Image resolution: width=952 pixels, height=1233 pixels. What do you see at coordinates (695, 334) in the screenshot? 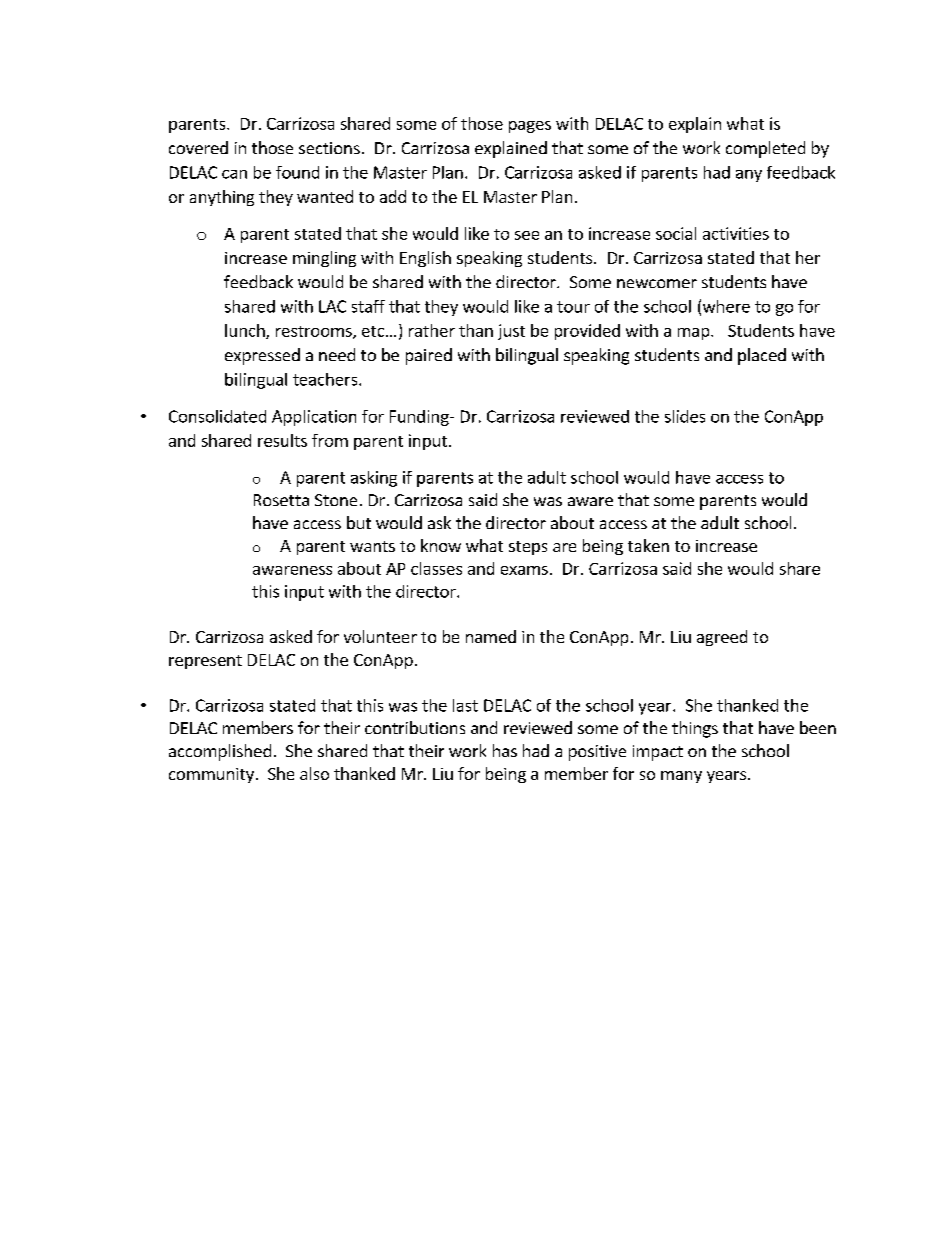
I see `map` at bounding box center [695, 334].
